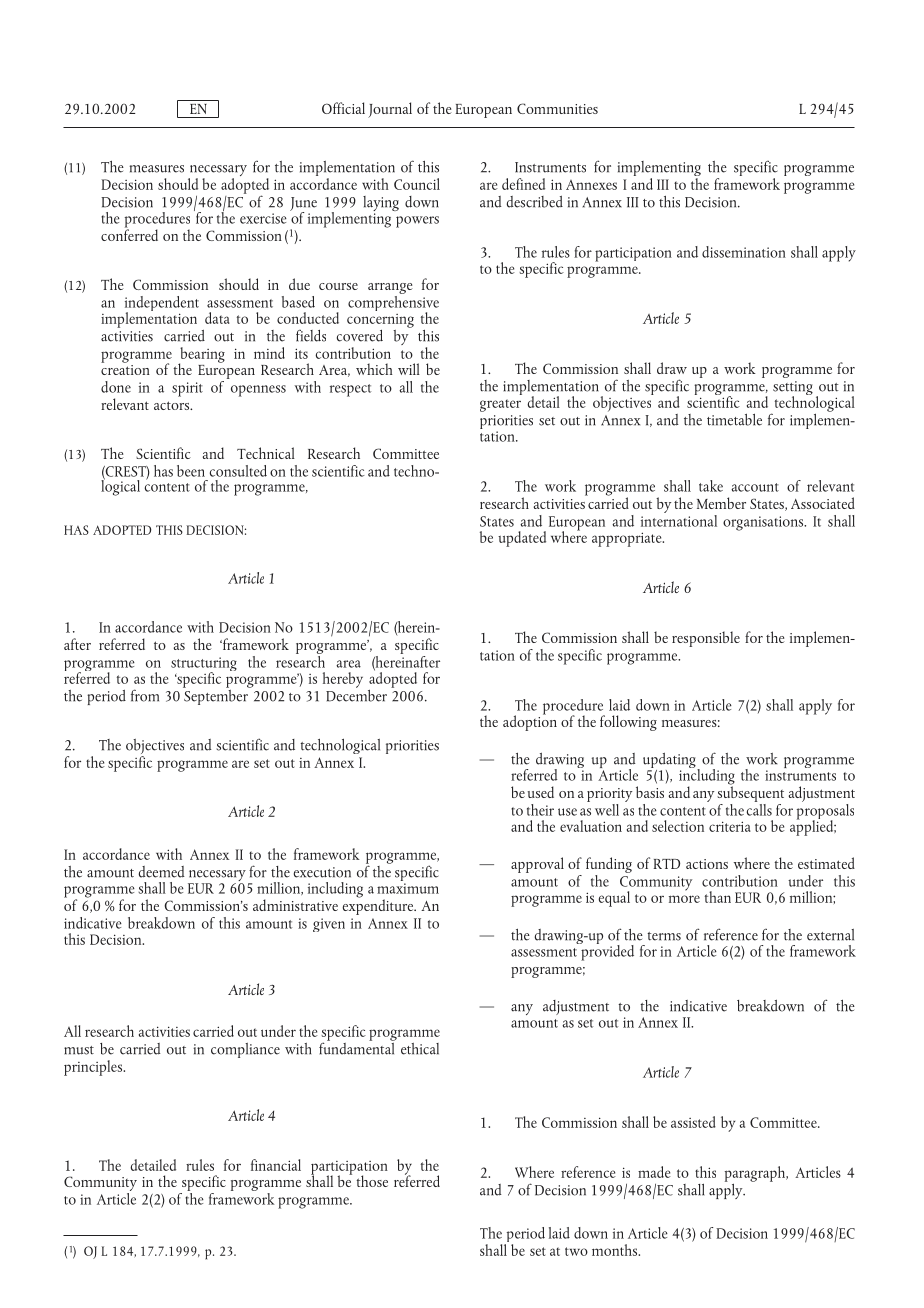  I want to click on deemed, so click(162, 872).
